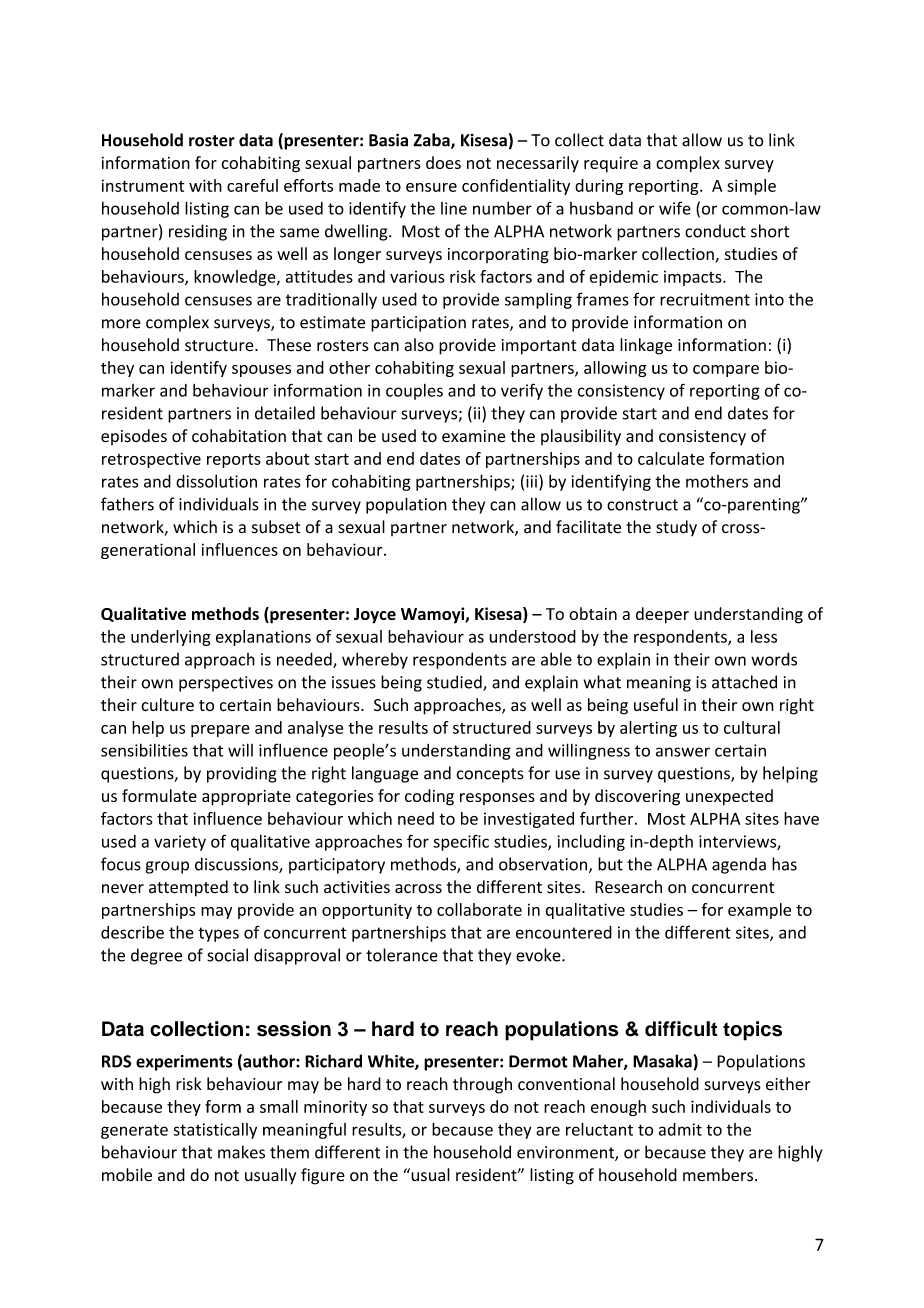  What do you see at coordinates (239, 436) in the screenshot?
I see `cohabitation` at bounding box center [239, 436].
